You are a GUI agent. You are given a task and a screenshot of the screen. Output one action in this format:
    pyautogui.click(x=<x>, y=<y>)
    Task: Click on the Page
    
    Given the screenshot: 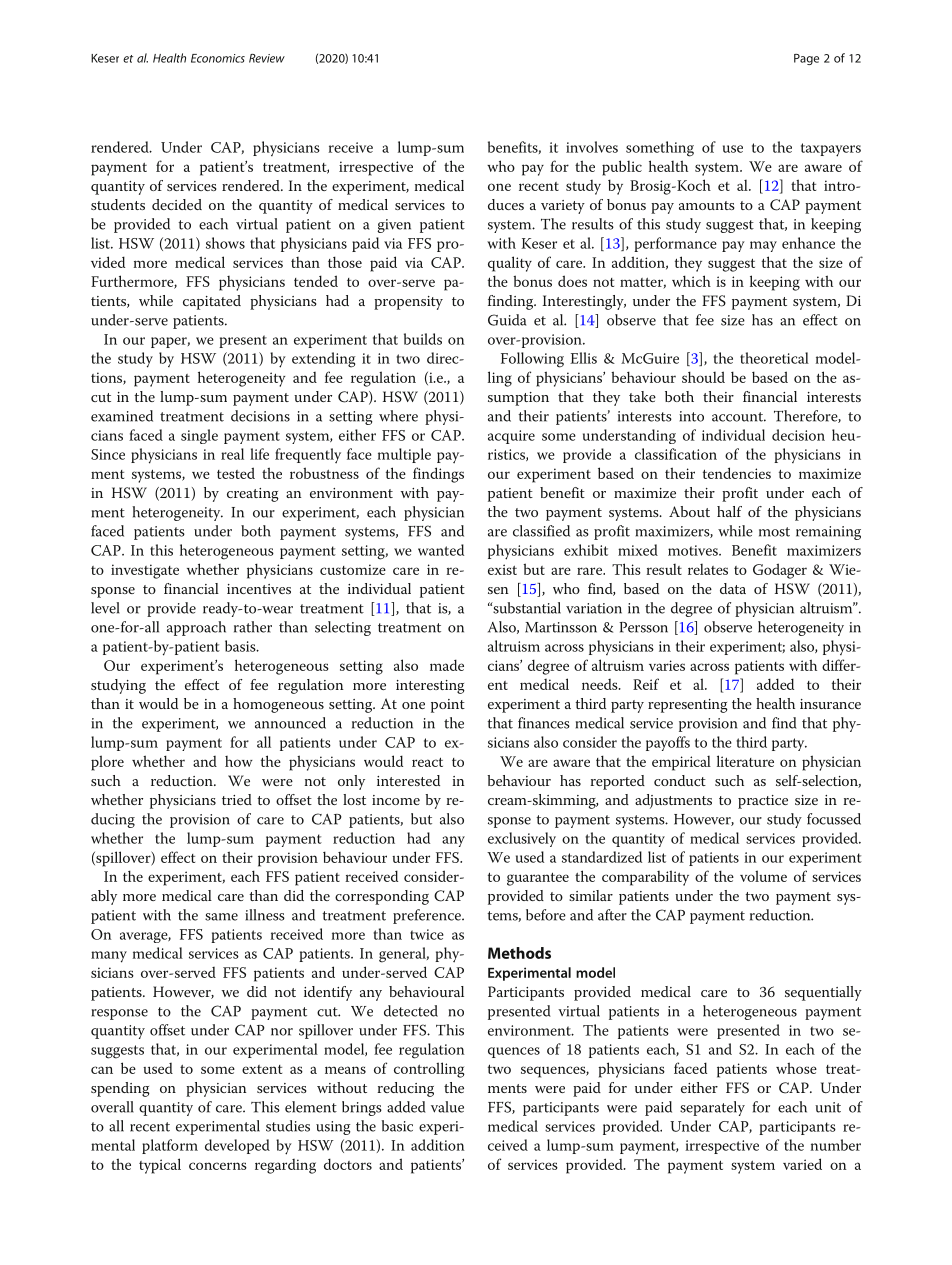 What is the action you would take?
    pyautogui.click(x=806, y=59)
